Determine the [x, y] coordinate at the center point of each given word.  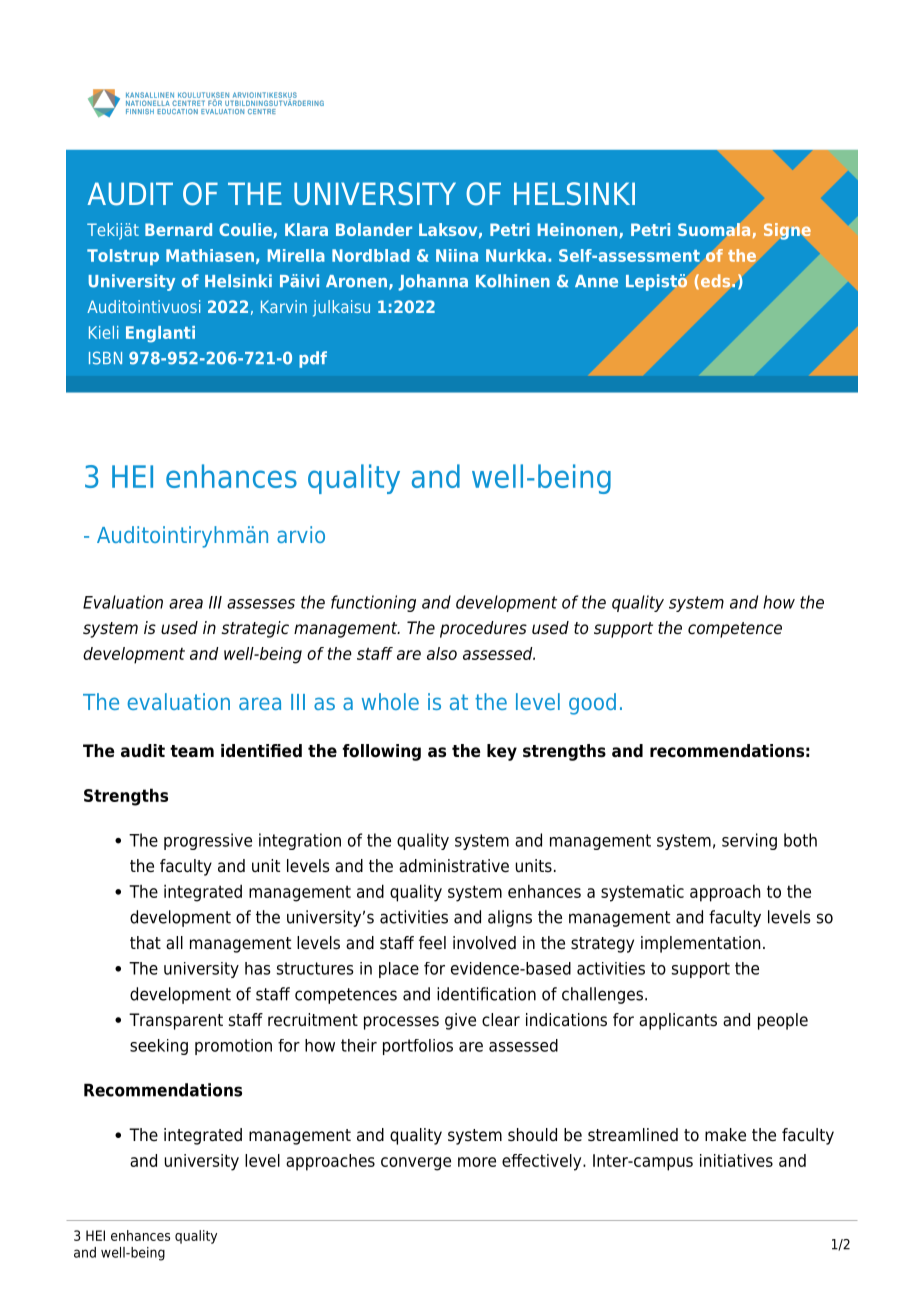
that [145, 943]
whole [390, 701]
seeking [159, 1047]
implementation [700, 944]
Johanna [433, 282]
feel [432, 943]
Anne [596, 281]
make [725, 1135]
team [192, 751]
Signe [787, 231]
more [477, 1162]
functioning [373, 603]
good [592, 704]
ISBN [105, 358]
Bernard [178, 229]
